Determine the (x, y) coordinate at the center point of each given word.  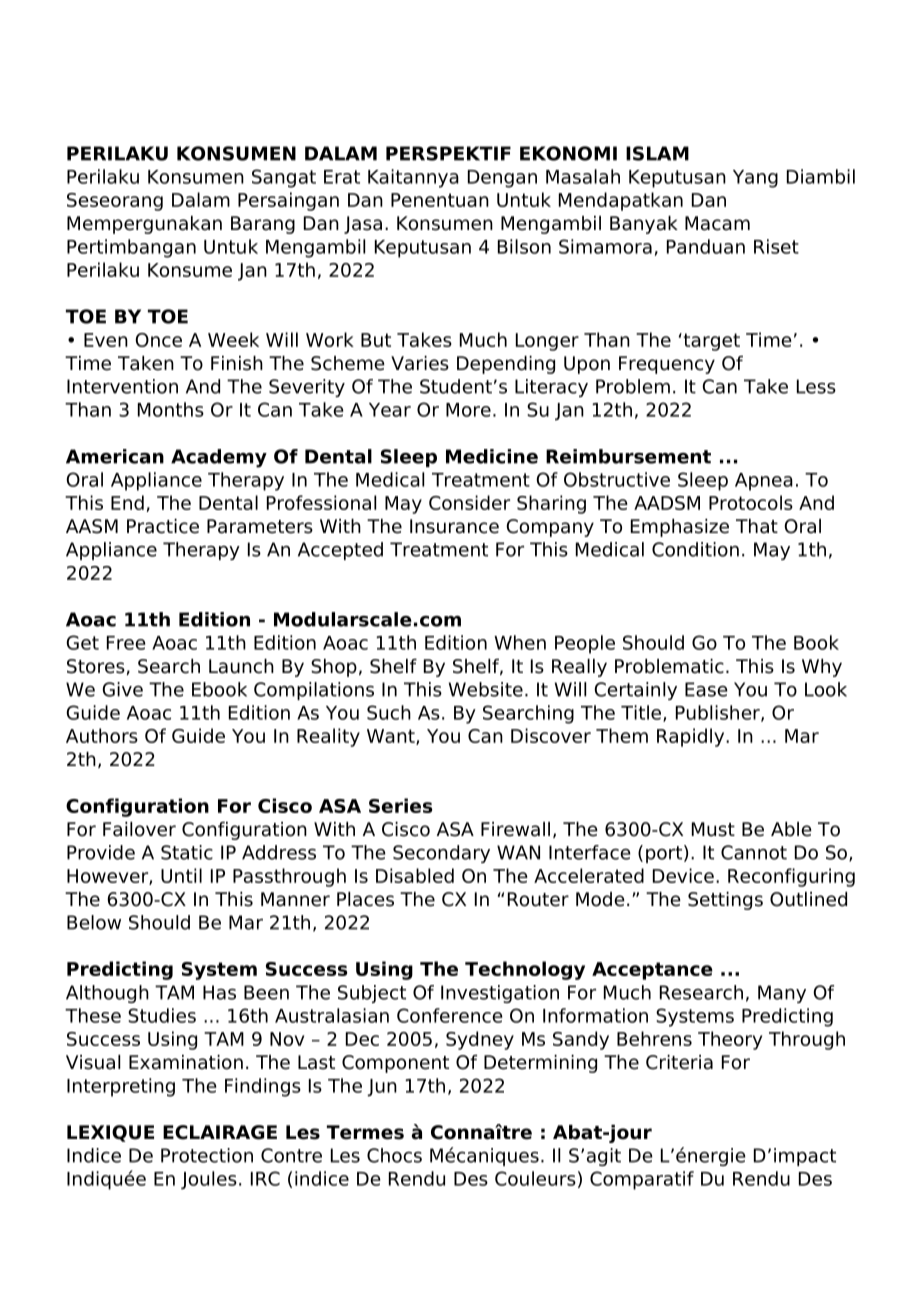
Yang (755, 179)
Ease (706, 689)
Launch (241, 666)
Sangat (284, 178)
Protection (207, 1155)
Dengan (502, 179)
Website (486, 689)
